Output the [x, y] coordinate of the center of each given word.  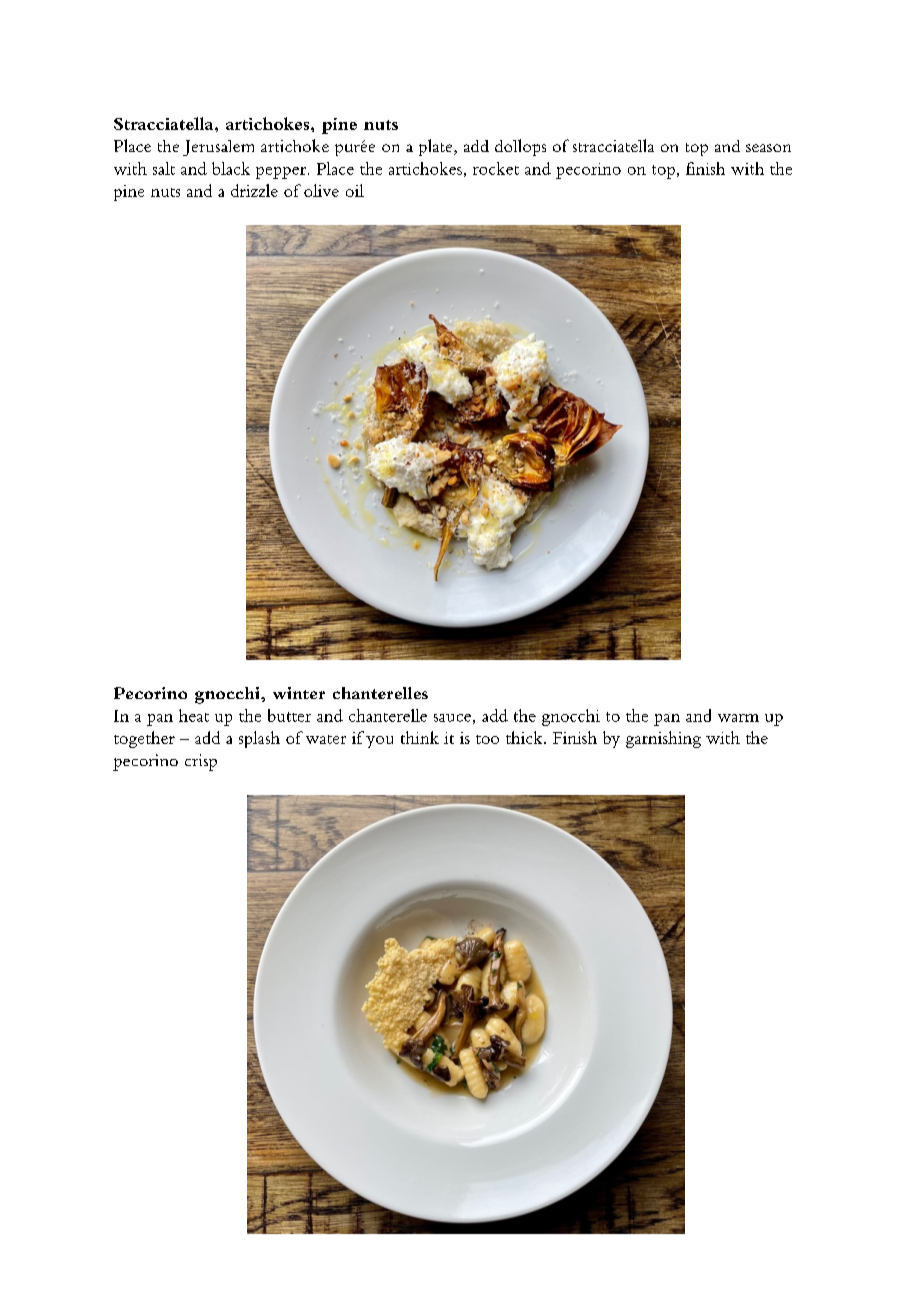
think [420, 737]
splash [259, 739]
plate [437, 147]
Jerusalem [218, 148]
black [231, 168]
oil [355, 190]
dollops [520, 147]
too [487, 739]
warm [738, 718]
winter [299, 693]
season [768, 148]
